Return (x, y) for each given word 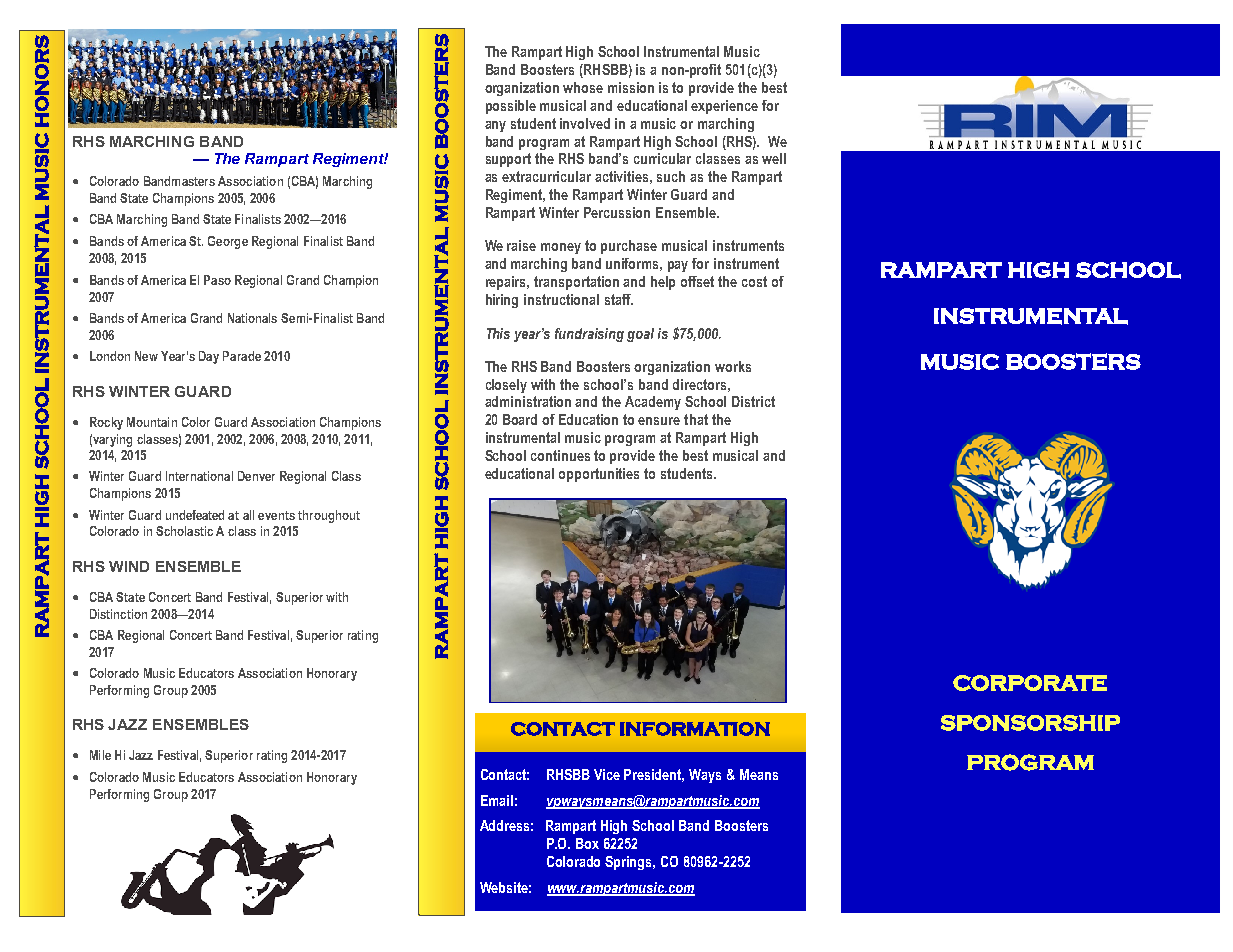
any (495, 126)
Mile (100, 755)
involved (585, 123)
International (199, 476)
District (753, 401)
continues (560, 455)
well (774, 158)
